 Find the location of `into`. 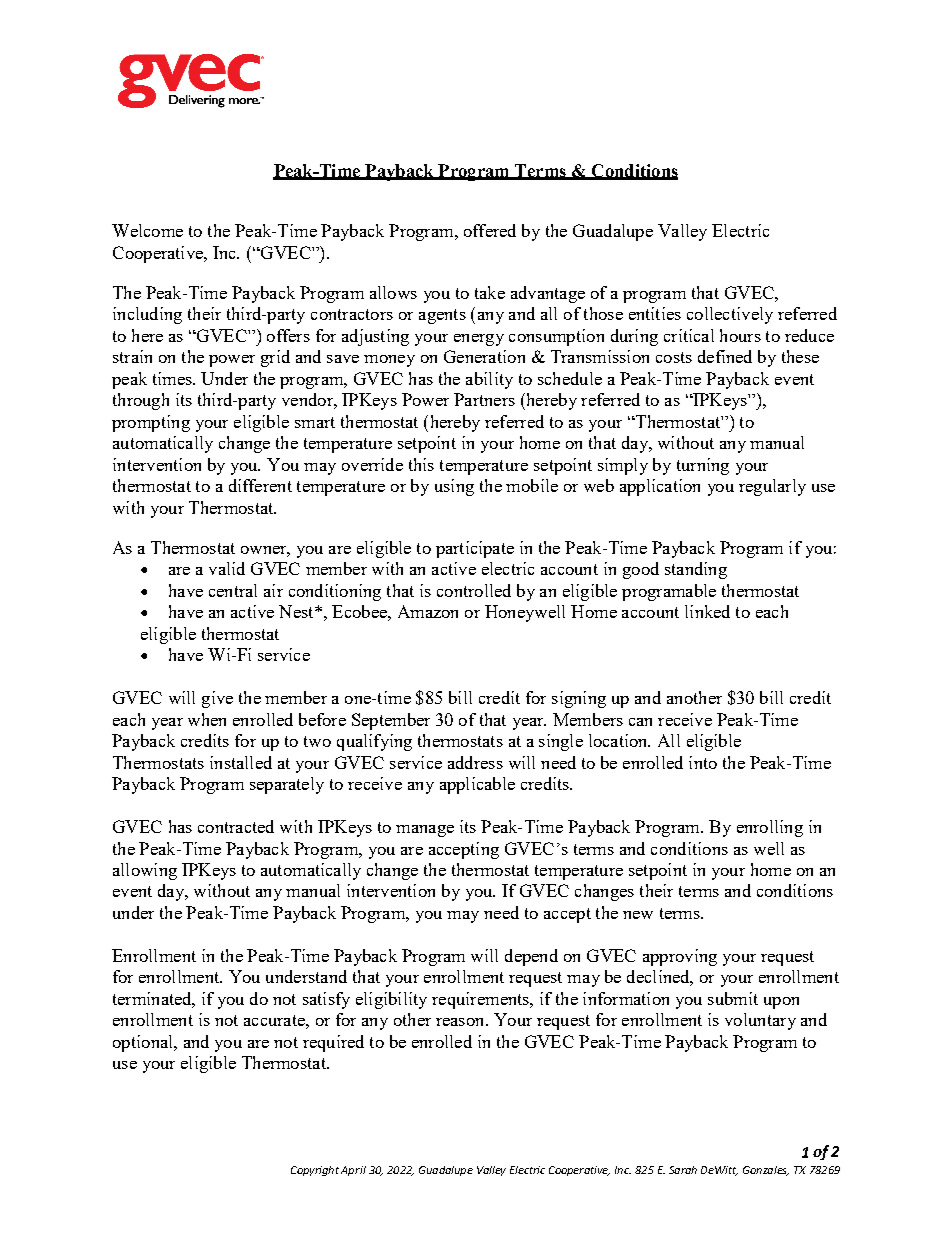

into is located at coordinates (703, 762).
